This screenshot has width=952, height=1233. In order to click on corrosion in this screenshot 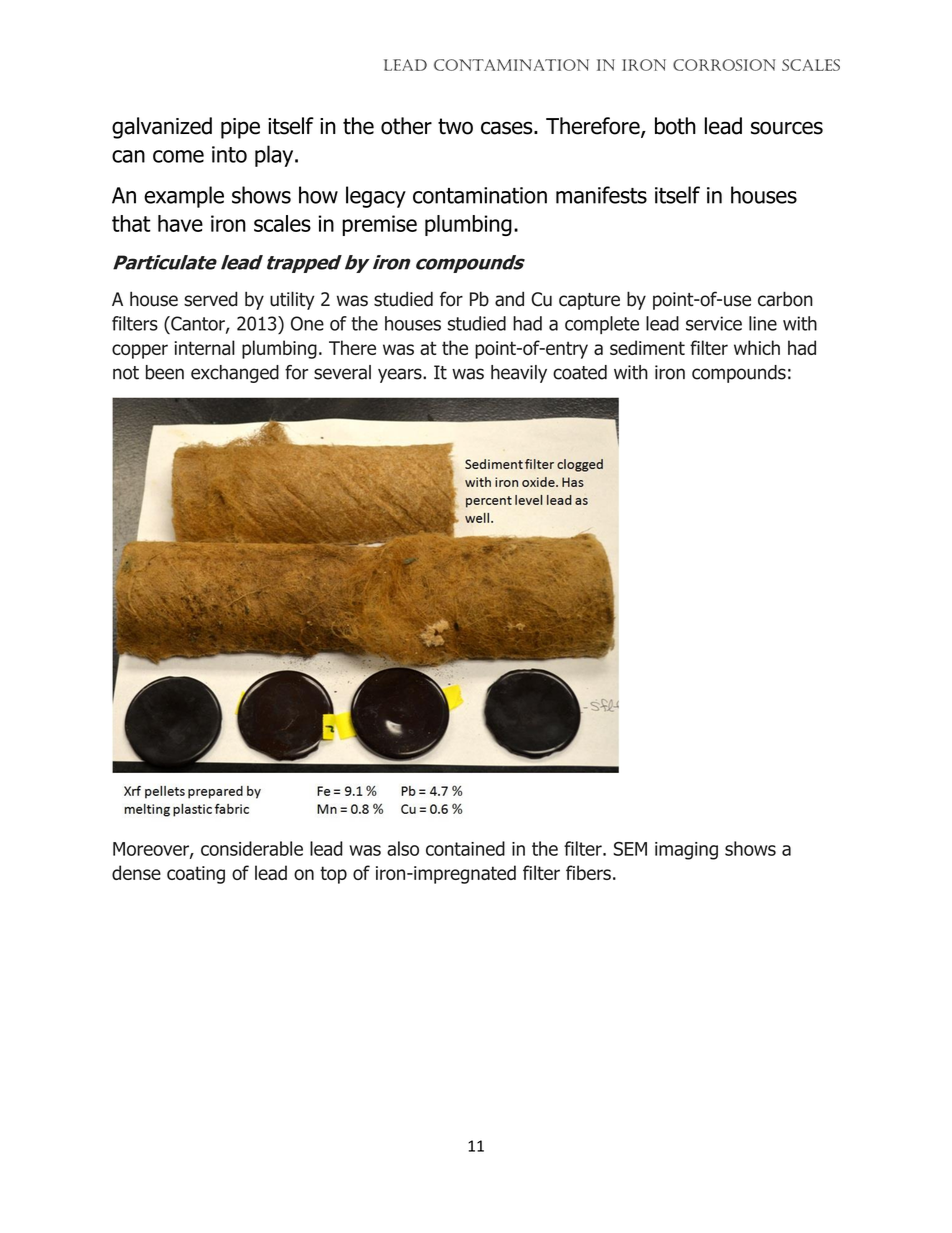, I will do `click(724, 65)`.
